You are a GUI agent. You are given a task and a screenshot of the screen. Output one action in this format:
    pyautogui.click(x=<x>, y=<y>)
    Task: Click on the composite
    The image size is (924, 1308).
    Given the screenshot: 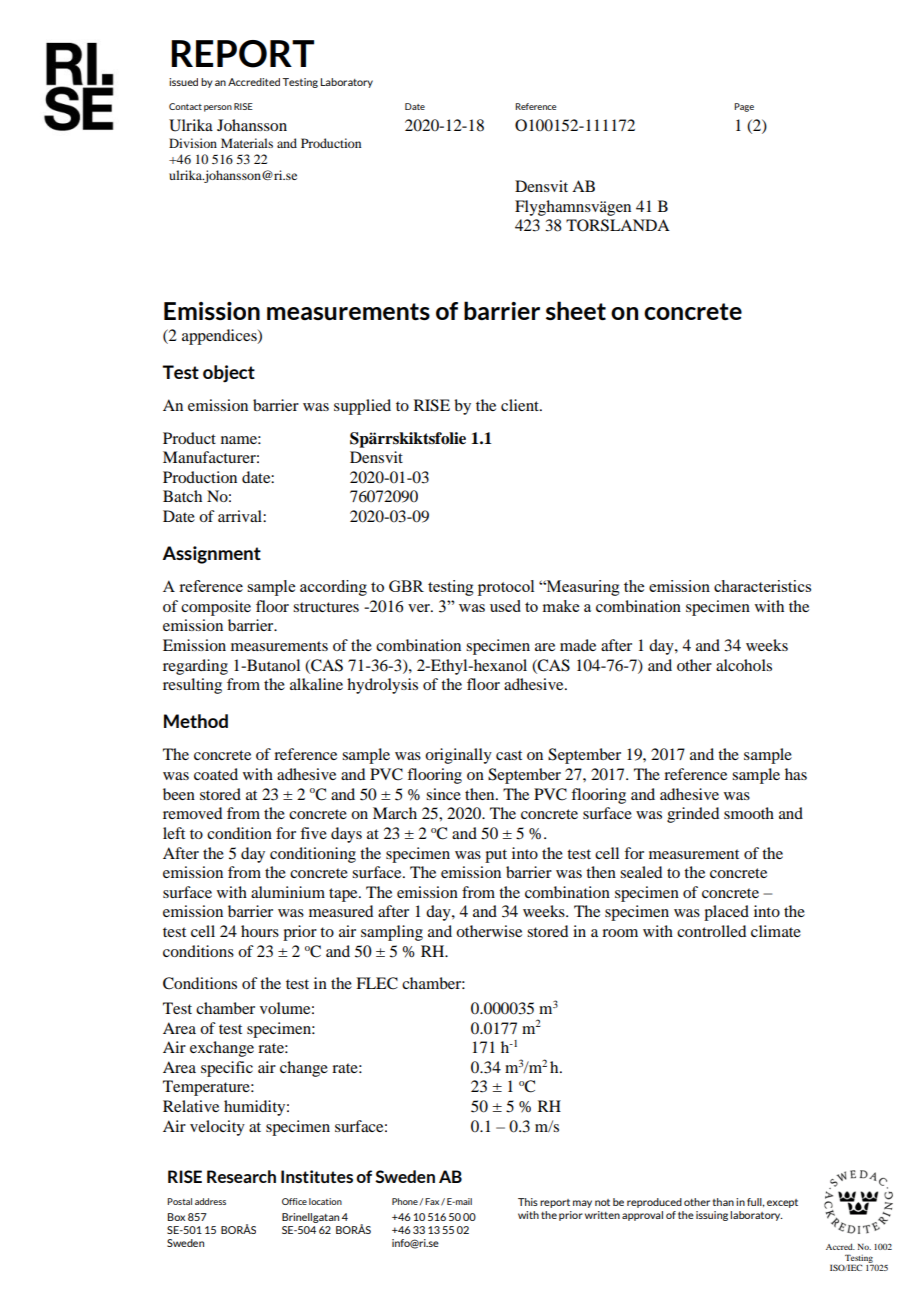 What is the action you would take?
    pyautogui.click(x=216, y=608)
